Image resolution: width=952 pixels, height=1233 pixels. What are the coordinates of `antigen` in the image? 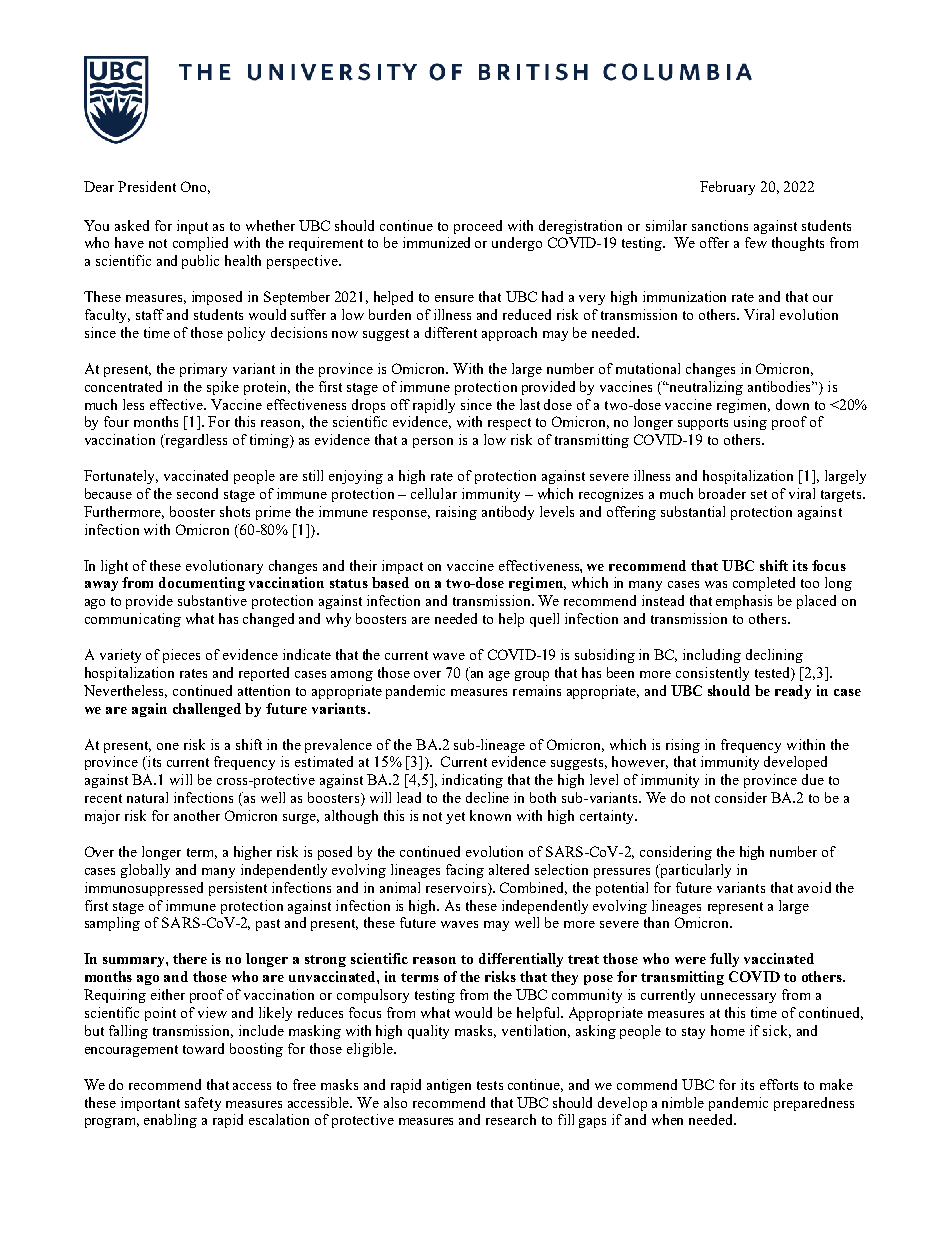 It's located at (449, 1086).
